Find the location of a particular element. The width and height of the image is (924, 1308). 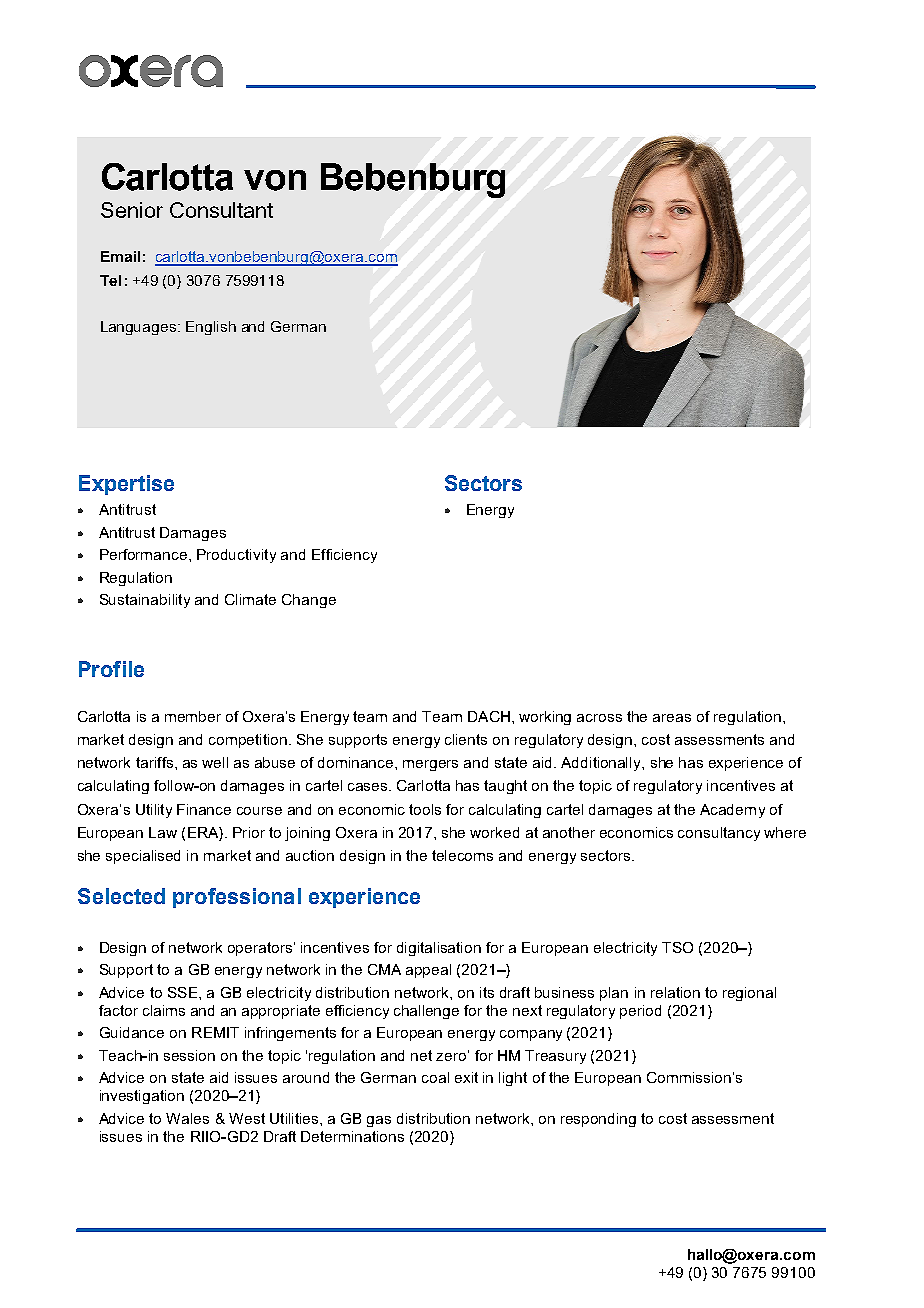

consultancy is located at coordinates (719, 834).
